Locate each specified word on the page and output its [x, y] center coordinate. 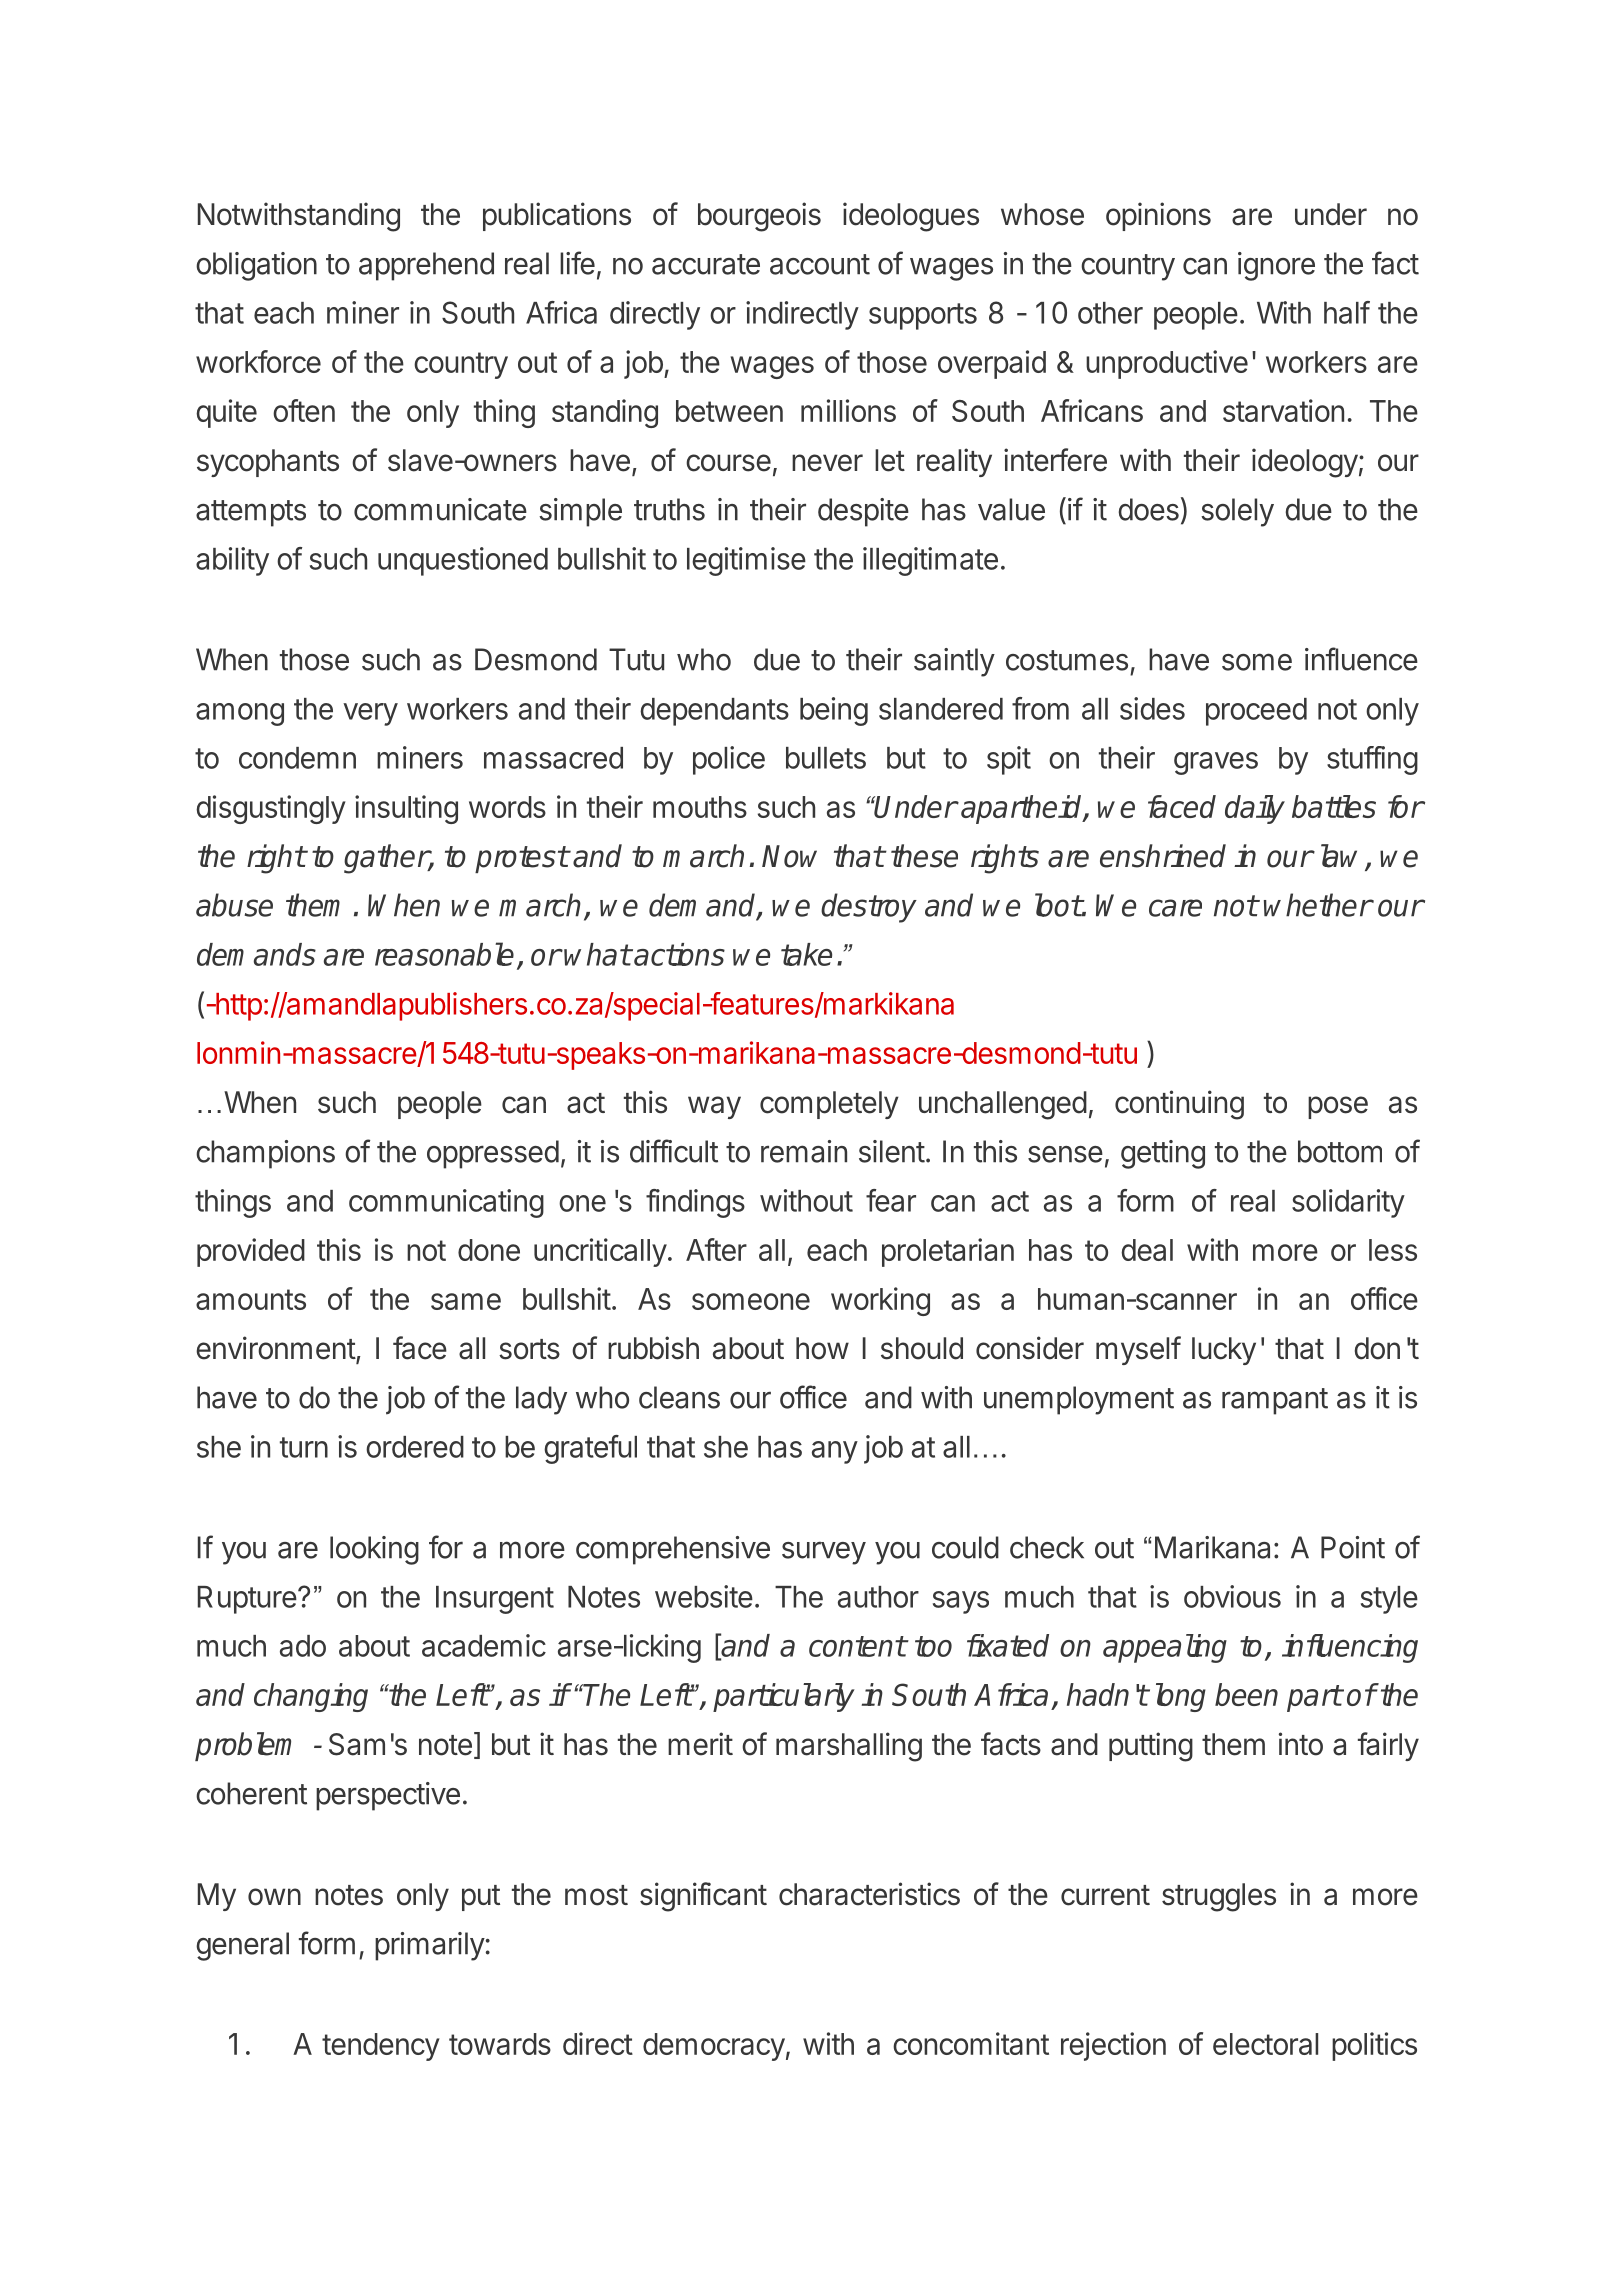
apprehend [426, 266]
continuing [1179, 1105]
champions [265, 1154]
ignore [1276, 266]
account [820, 264]
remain [804, 1151]
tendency [381, 2047]
